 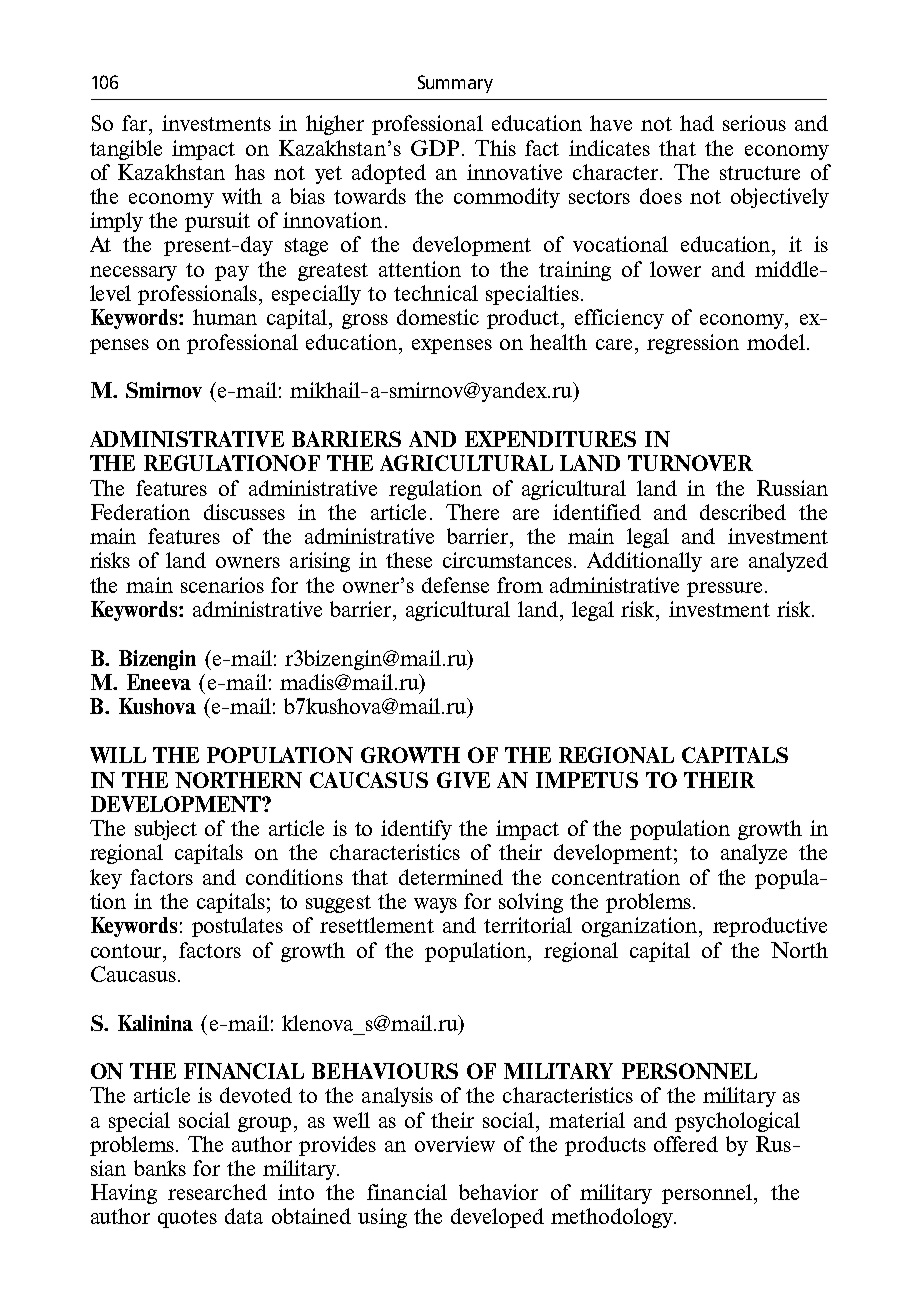 What do you see at coordinates (244, 512) in the image?
I see `discusses` at bounding box center [244, 512].
